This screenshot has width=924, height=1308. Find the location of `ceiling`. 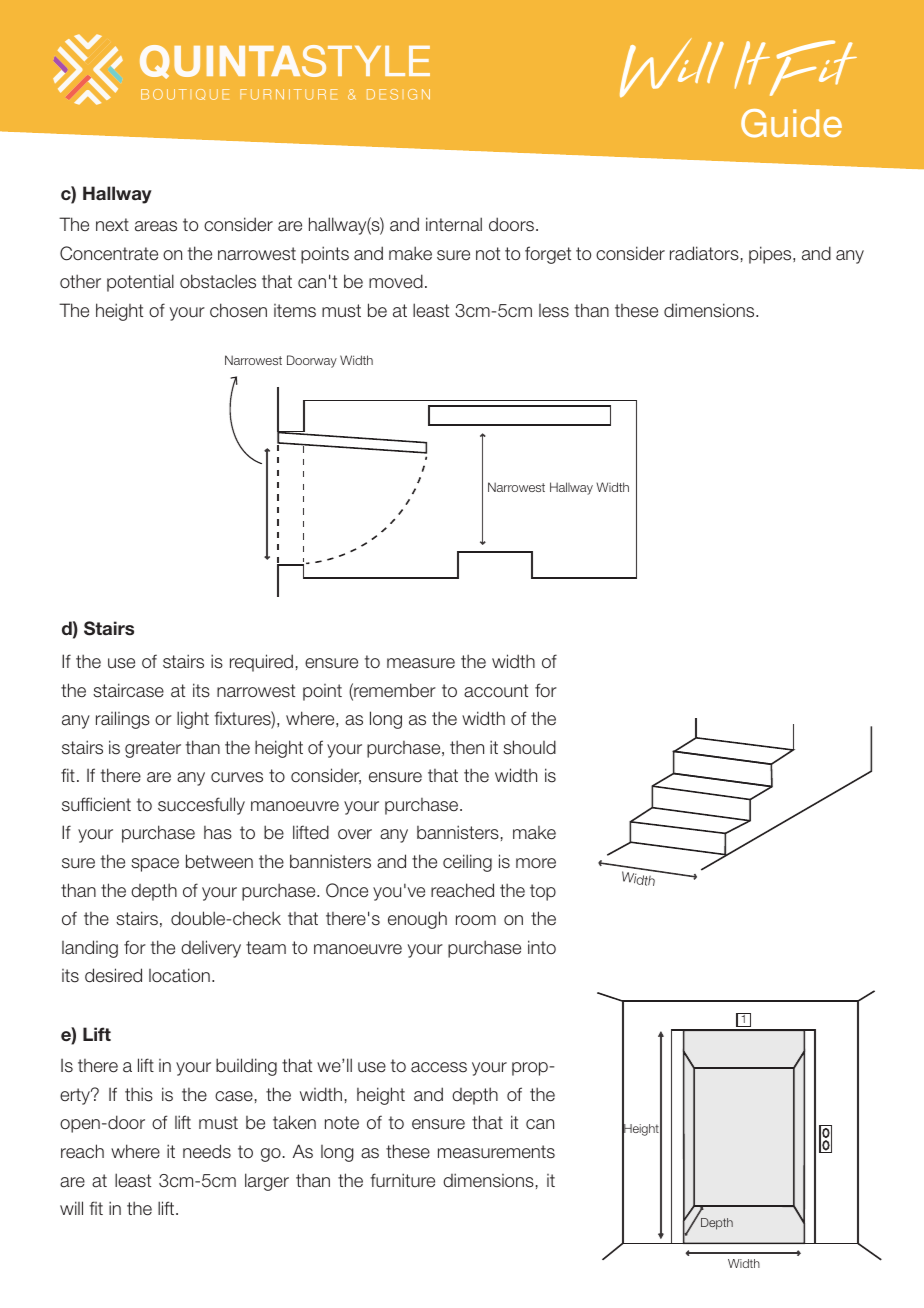

ceiling is located at coordinates (467, 863).
